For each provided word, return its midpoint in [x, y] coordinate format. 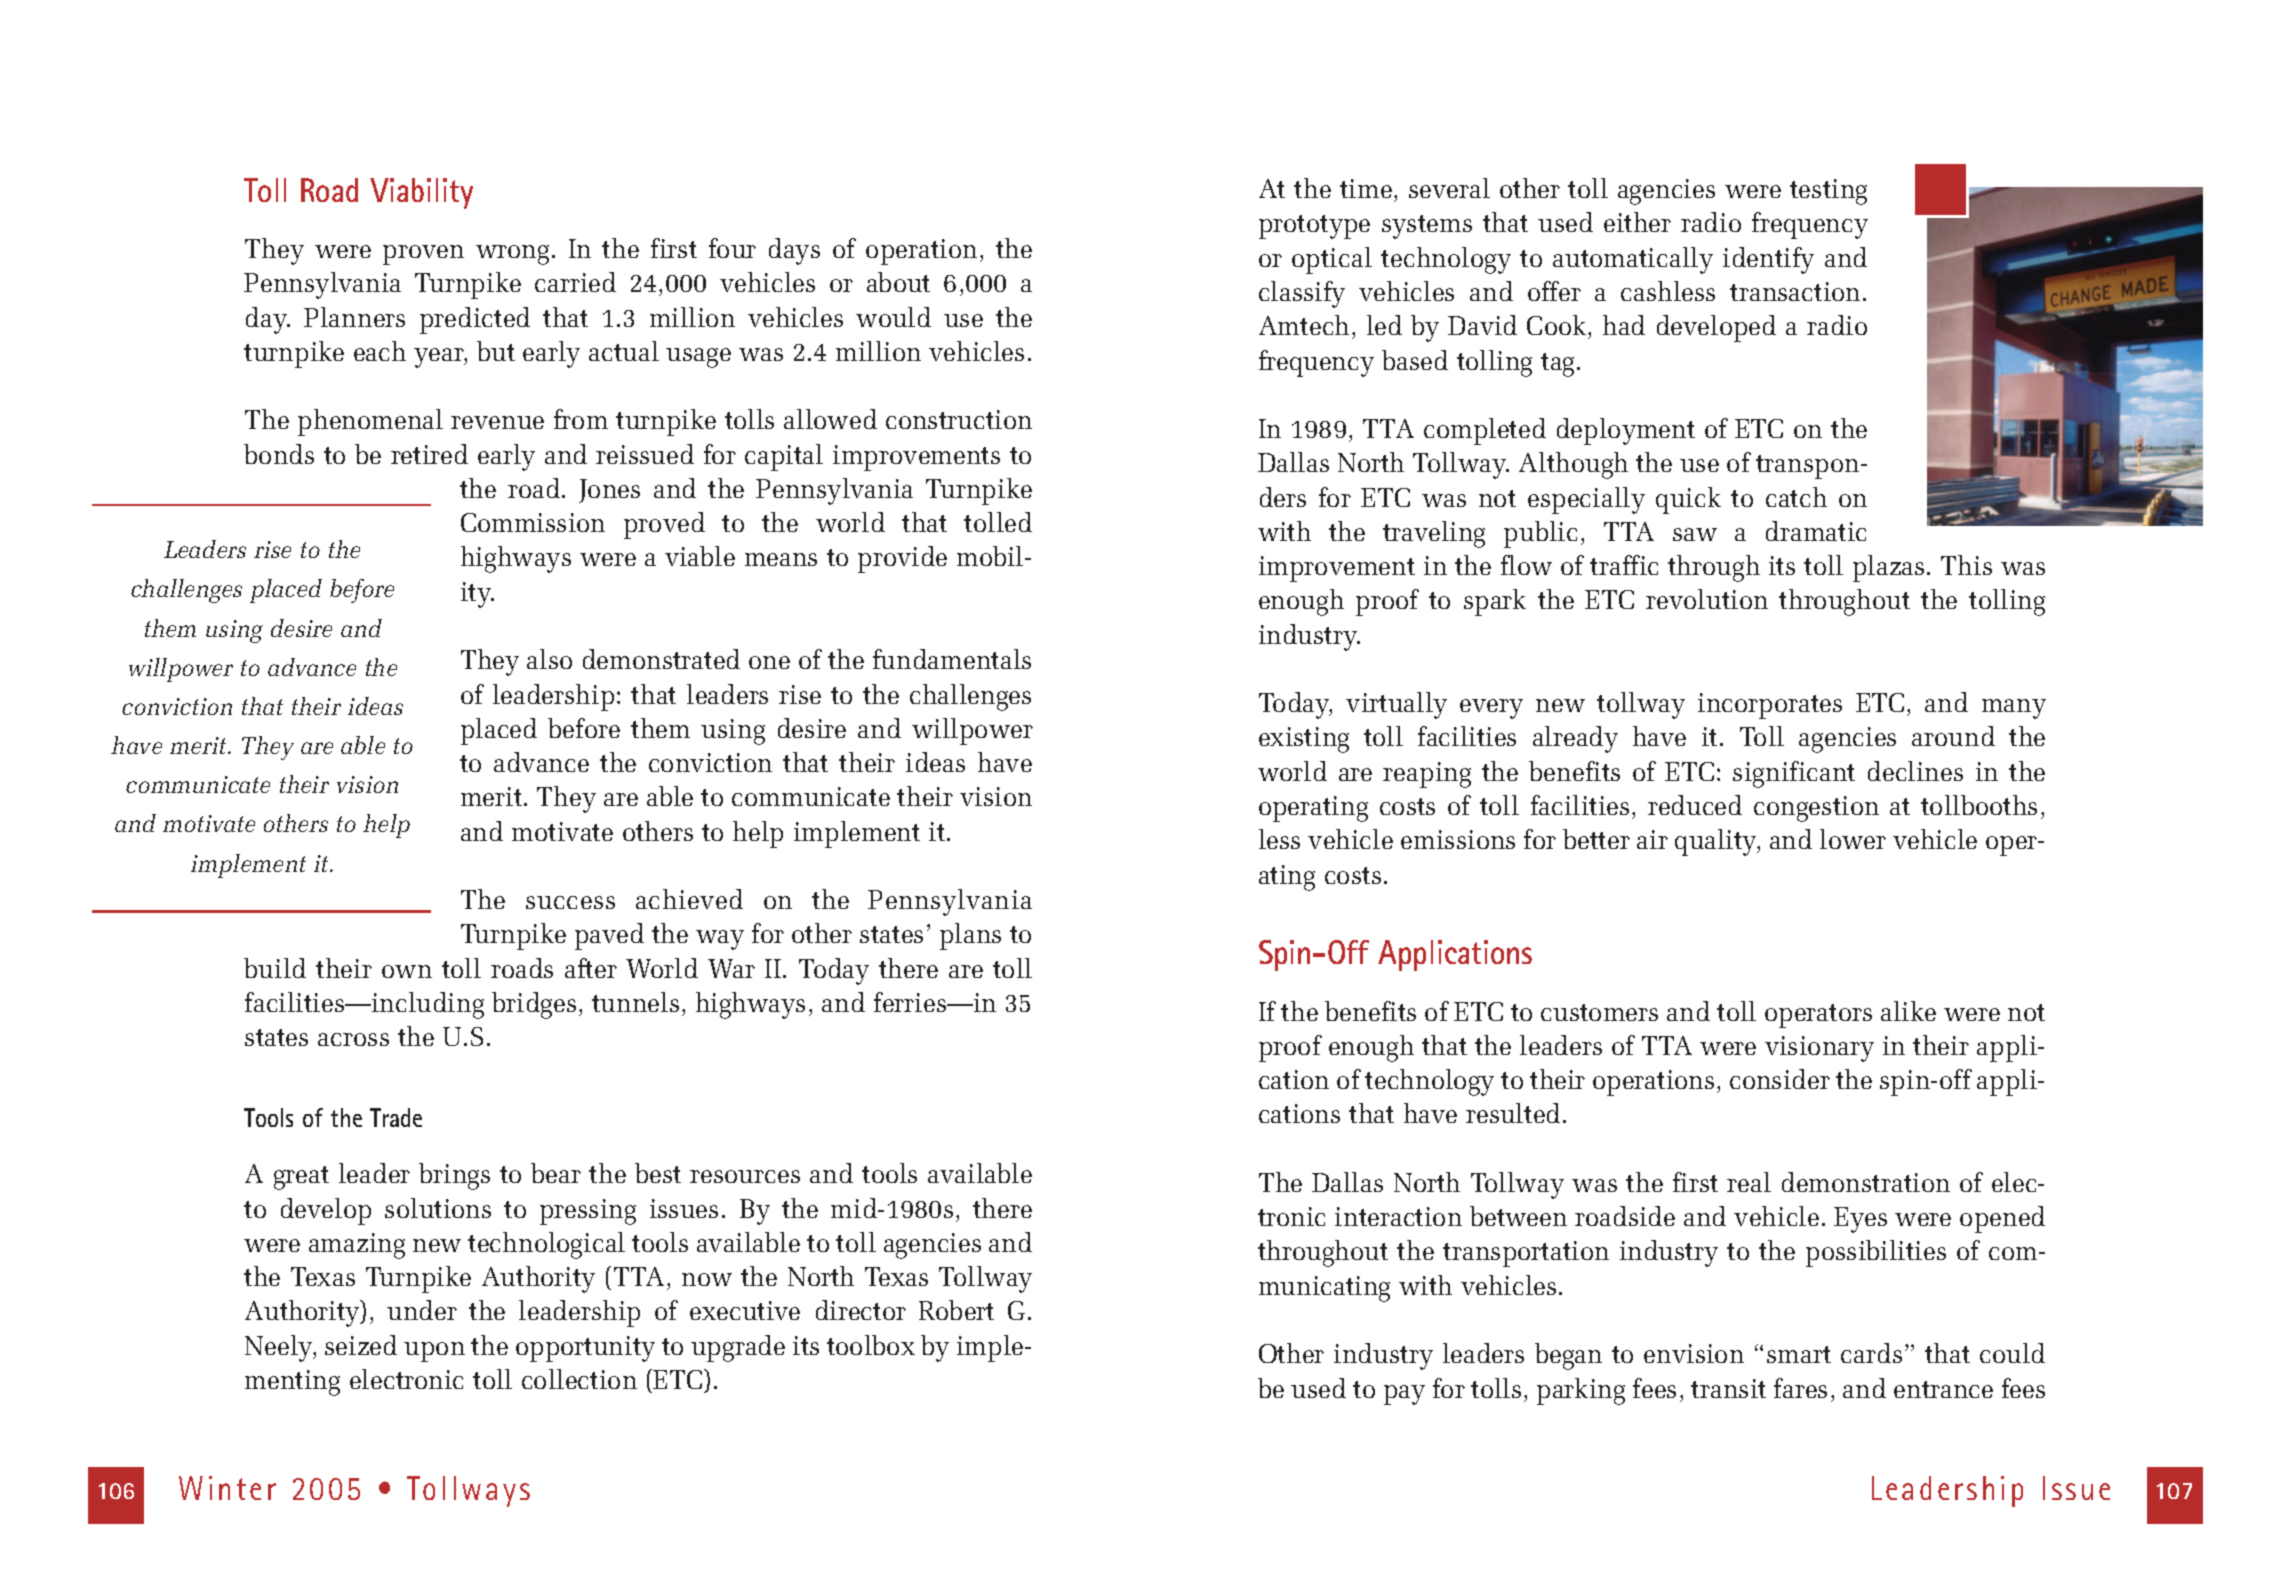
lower [1853, 839]
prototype [1314, 227]
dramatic [1816, 531]
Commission [533, 522]
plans [970, 936]
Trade [396, 1117]
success [570, 902]
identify [1768, 260]
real [1749, 1182]
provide [902, 559]
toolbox [871, 1345]
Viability [421, 193]
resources [745, 1176]
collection [579, 1379]
